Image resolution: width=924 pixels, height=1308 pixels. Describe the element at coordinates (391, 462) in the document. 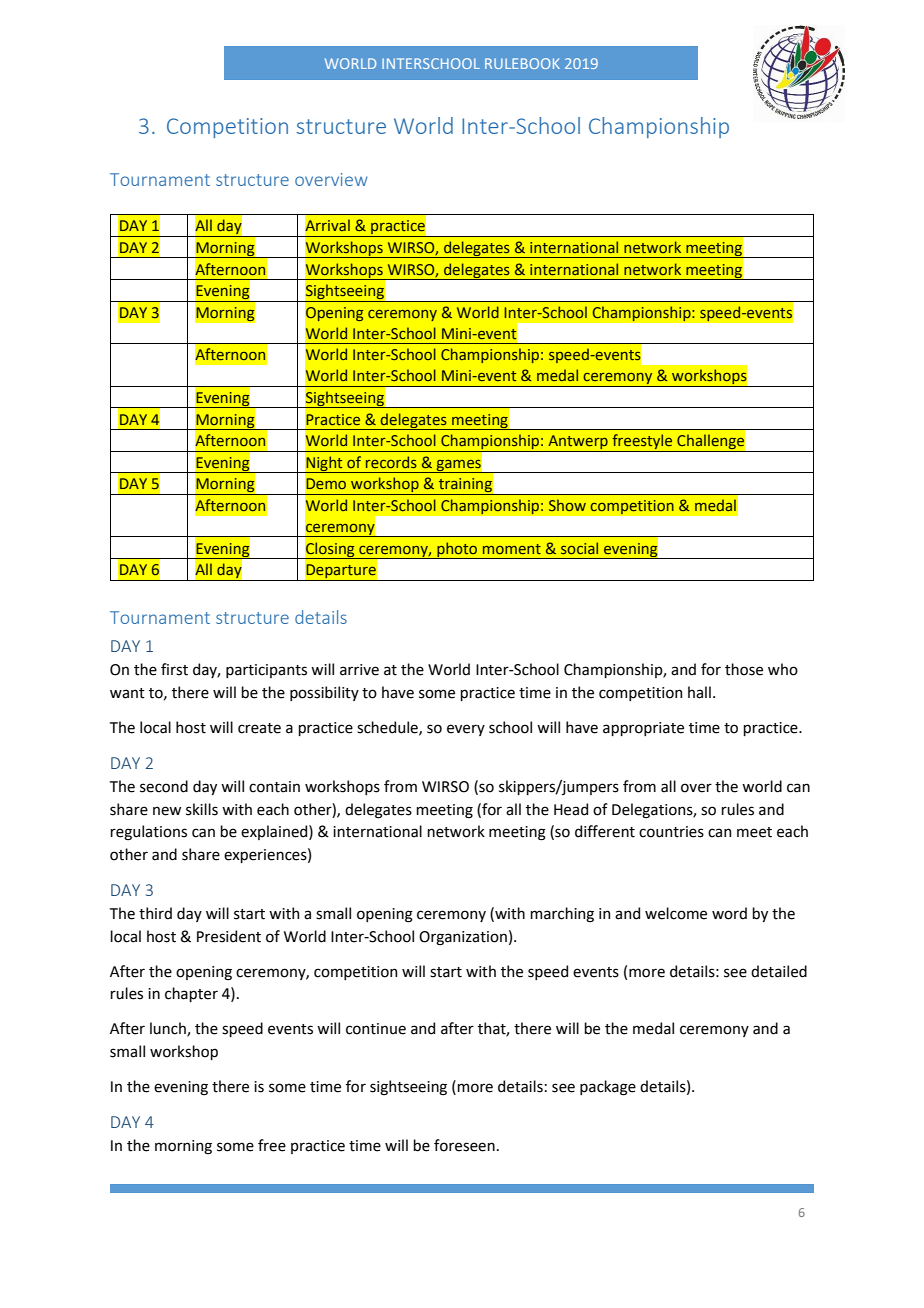

I see `records` at that location.
